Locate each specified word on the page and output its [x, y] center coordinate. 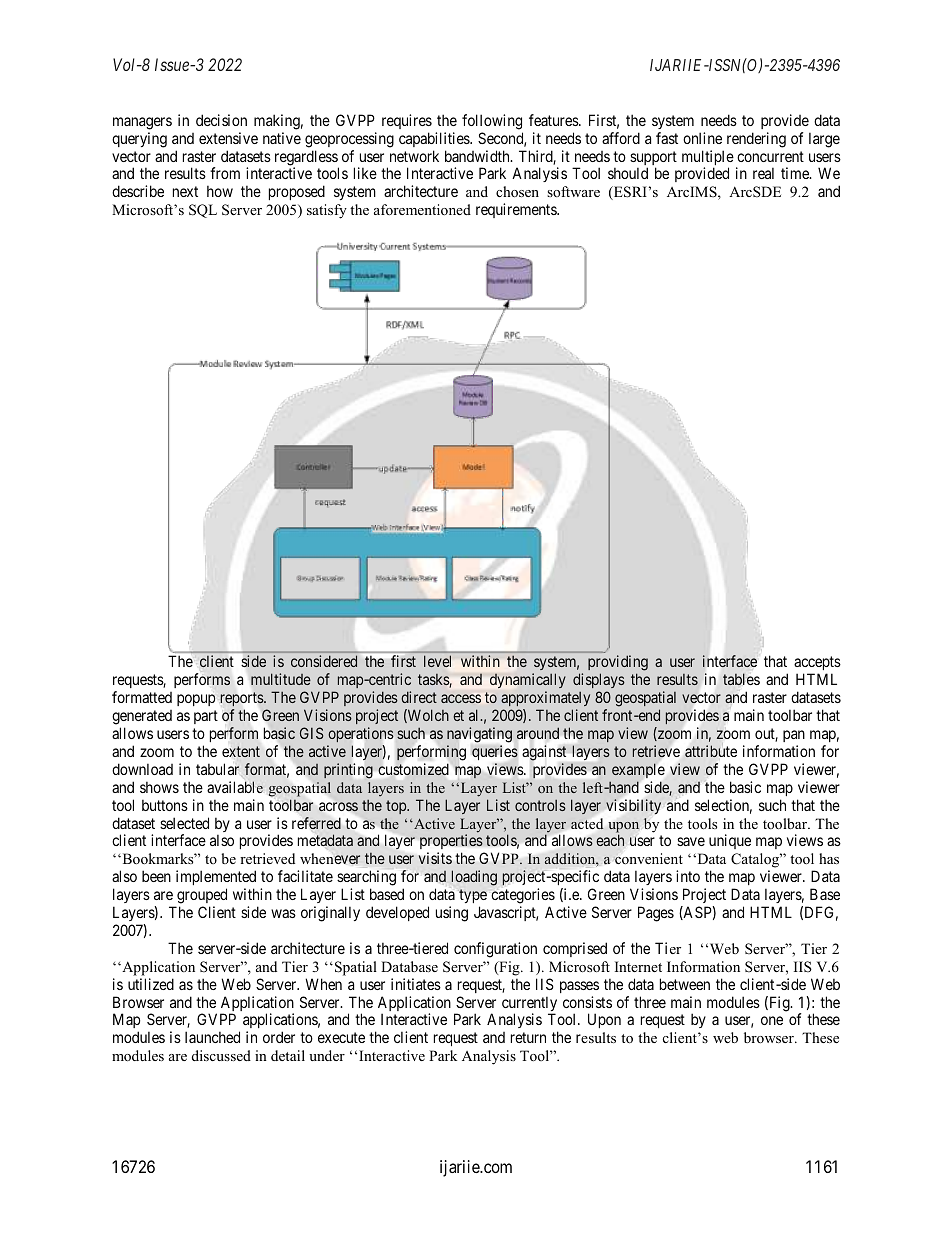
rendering [756, 140]
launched [212, 1037]
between [685, 984]
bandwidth [478, 156]
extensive [228, 138]
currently [529, 1005]
